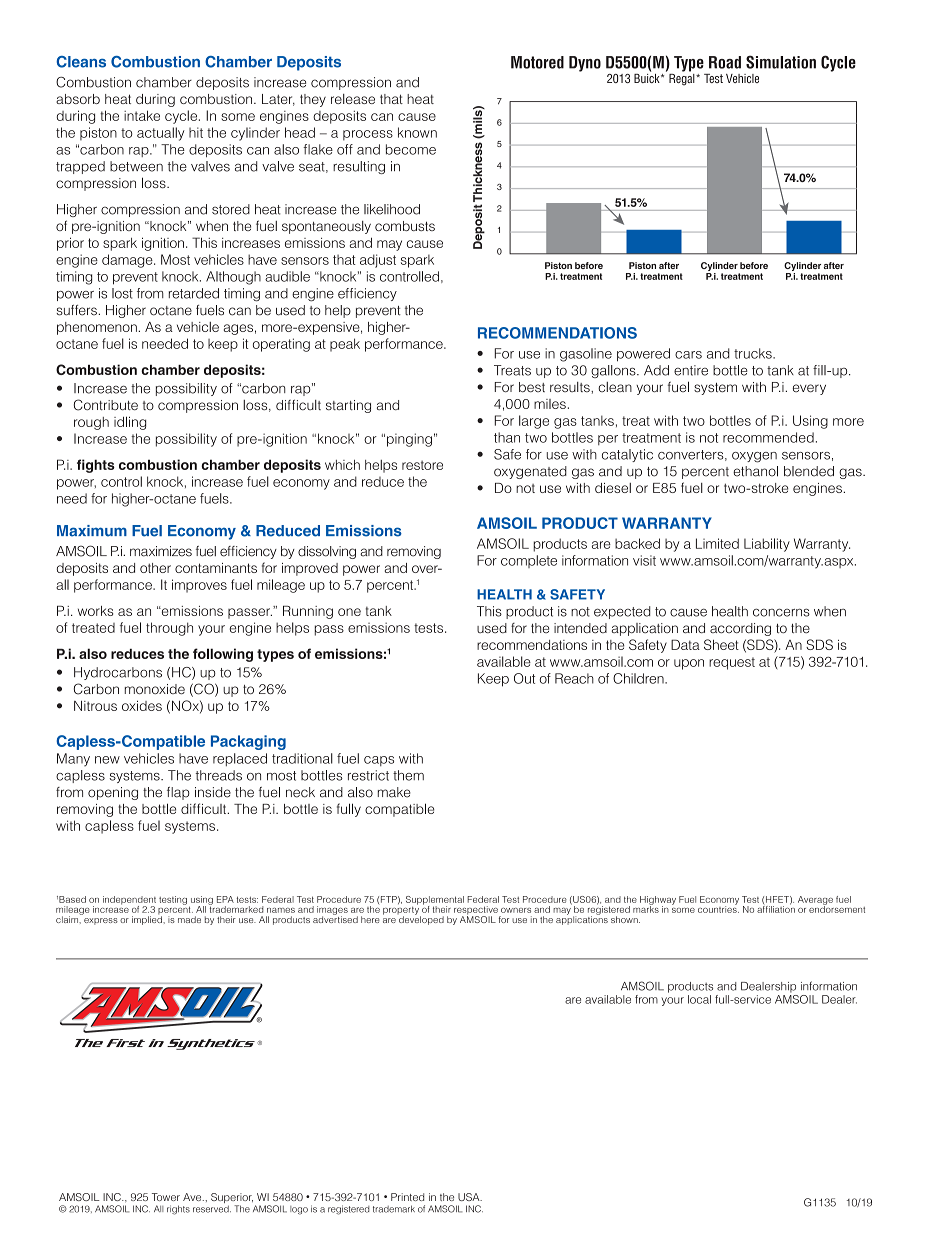 This page has height=1233, width=952. I want to click on Tower, so click(166, 1197).
